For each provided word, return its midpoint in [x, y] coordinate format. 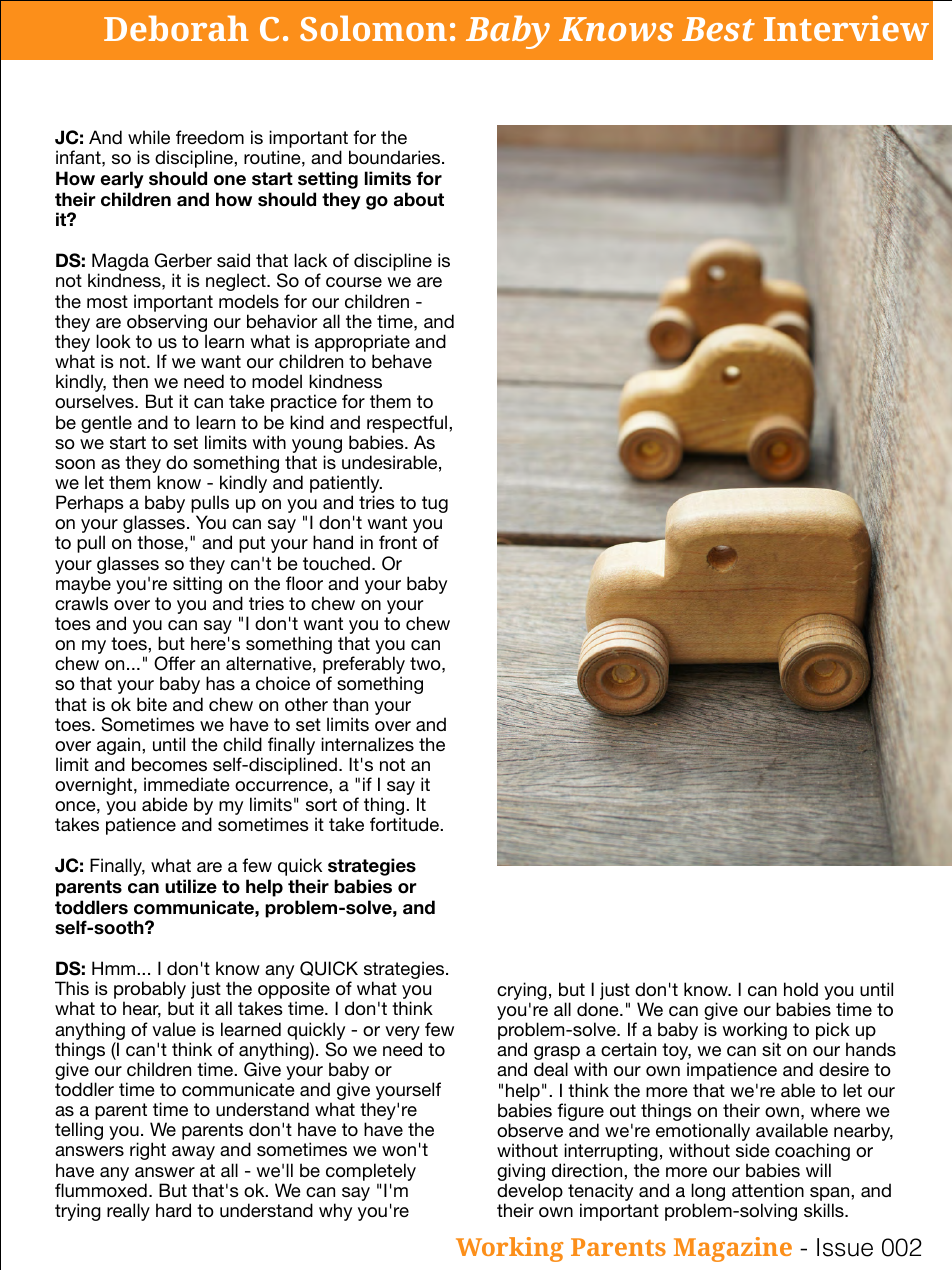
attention [768, 1190]
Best [718, 29]
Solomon [373, 28]
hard [173, 1210]
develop [530, 1193]
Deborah [176, 28]
